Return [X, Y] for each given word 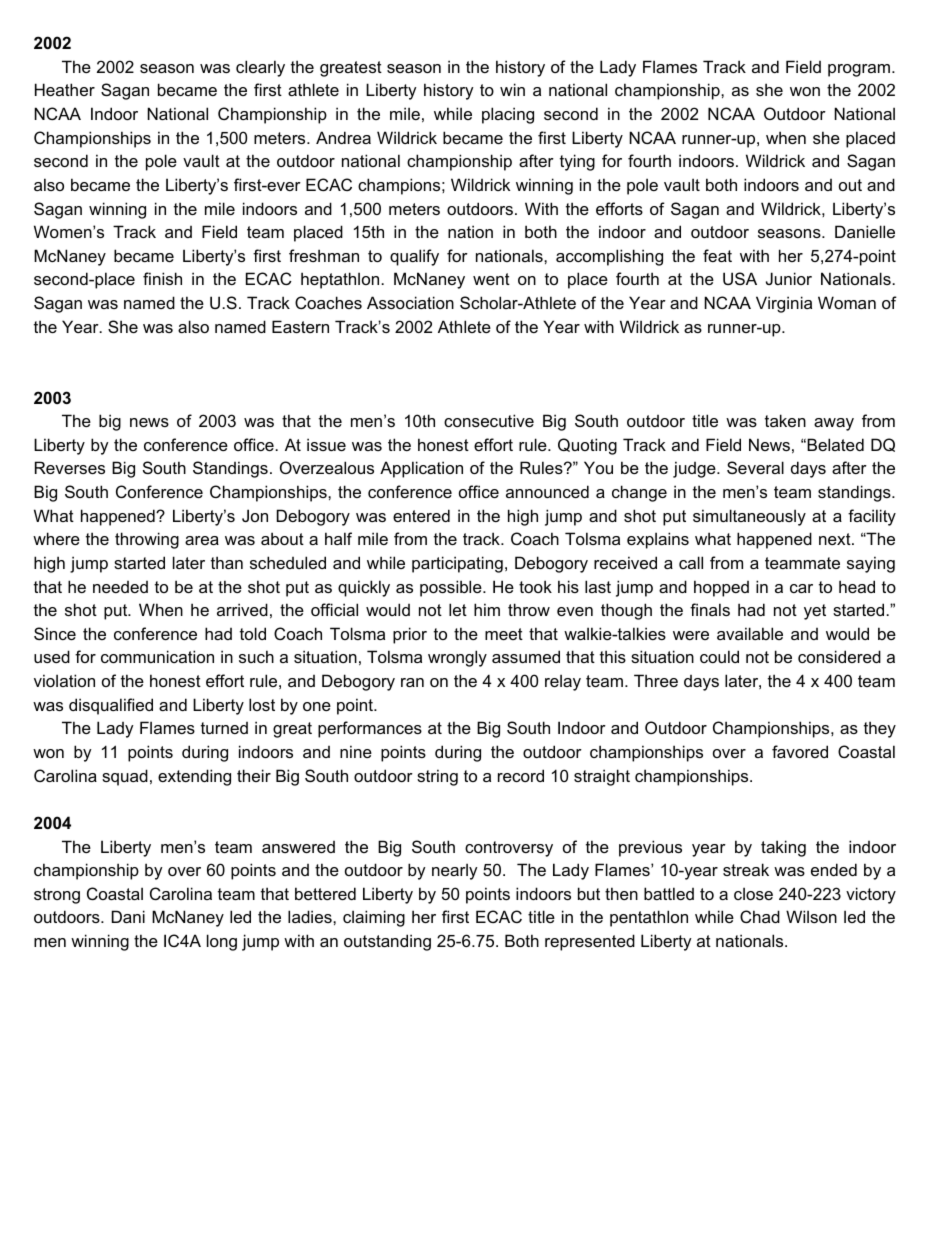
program [859, 70]
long [222, 942]
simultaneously [749, 517]
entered [421, 515]
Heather [65, 89]
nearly [455, 871]
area [202, 540]
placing [508, 115]
